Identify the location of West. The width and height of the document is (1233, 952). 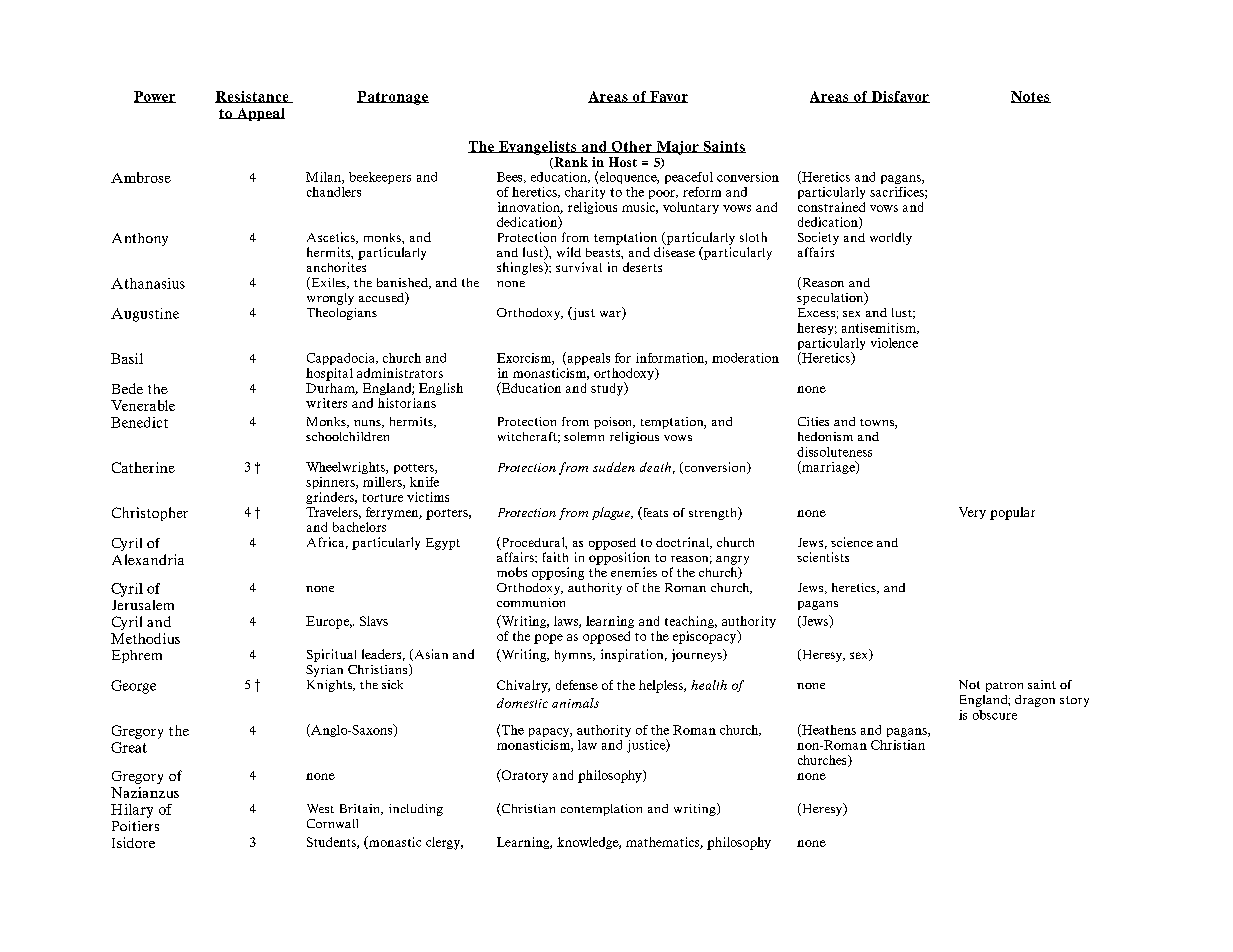
(320, 808).
